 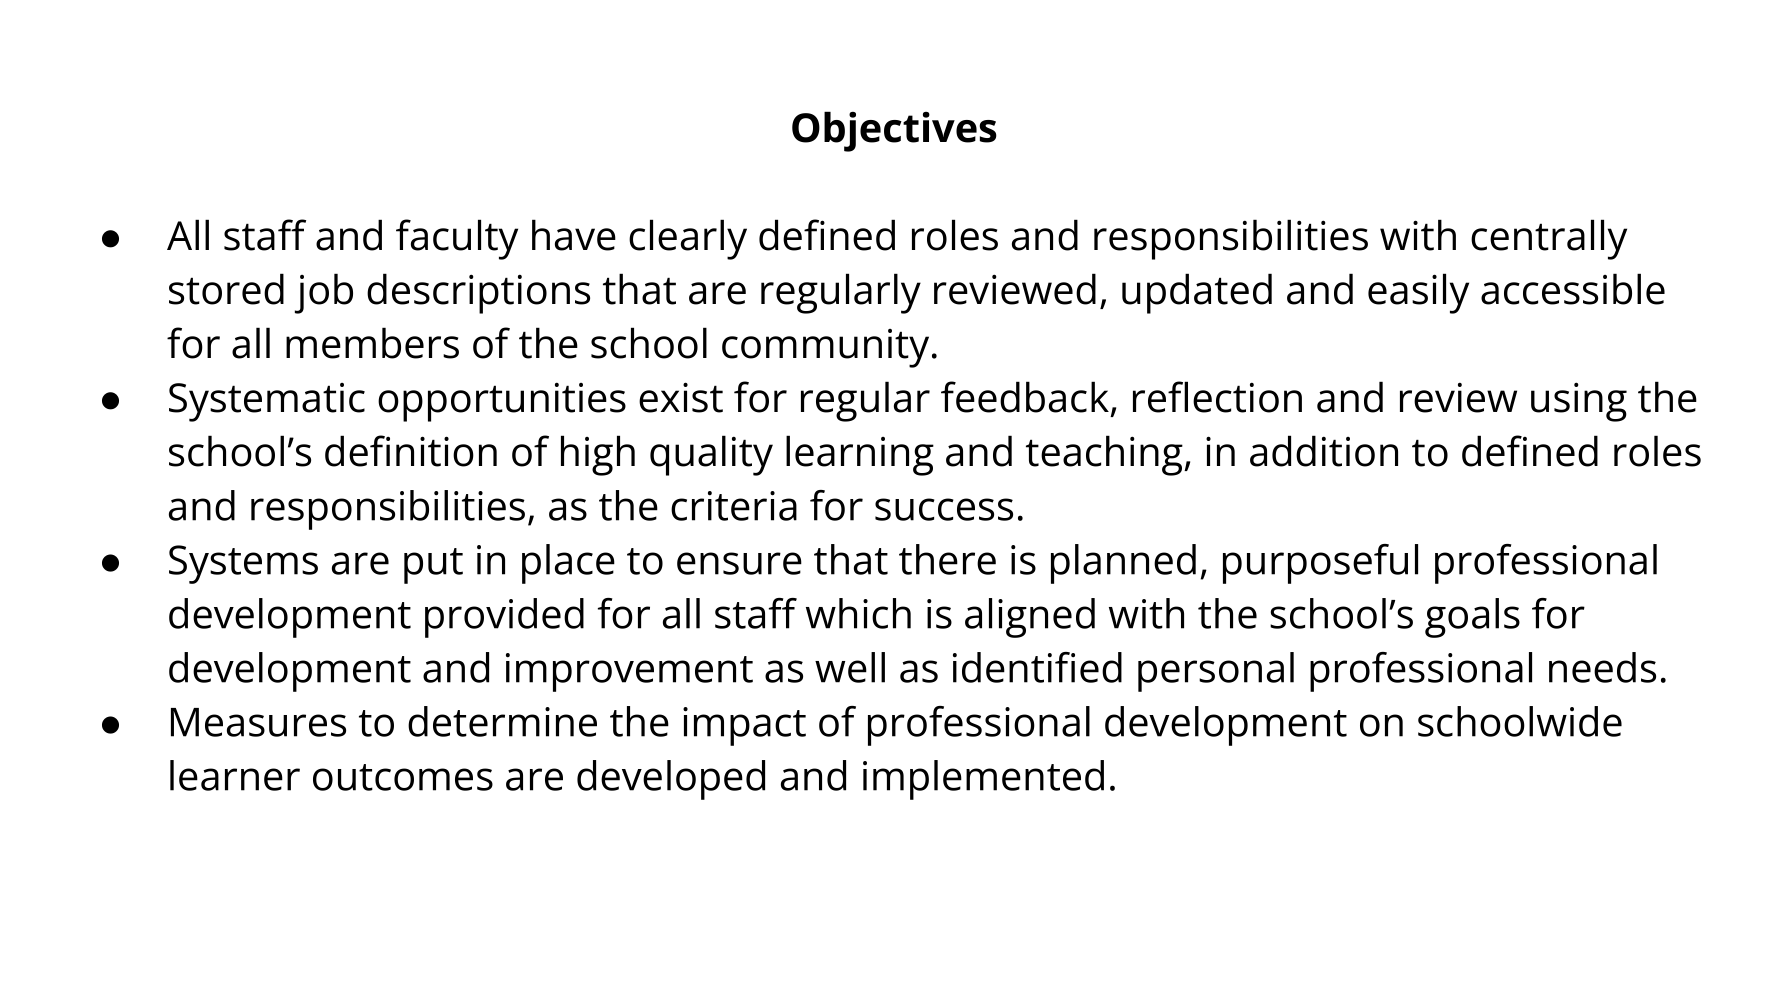 I want to click on faculty, so click(x=457, y=239).
